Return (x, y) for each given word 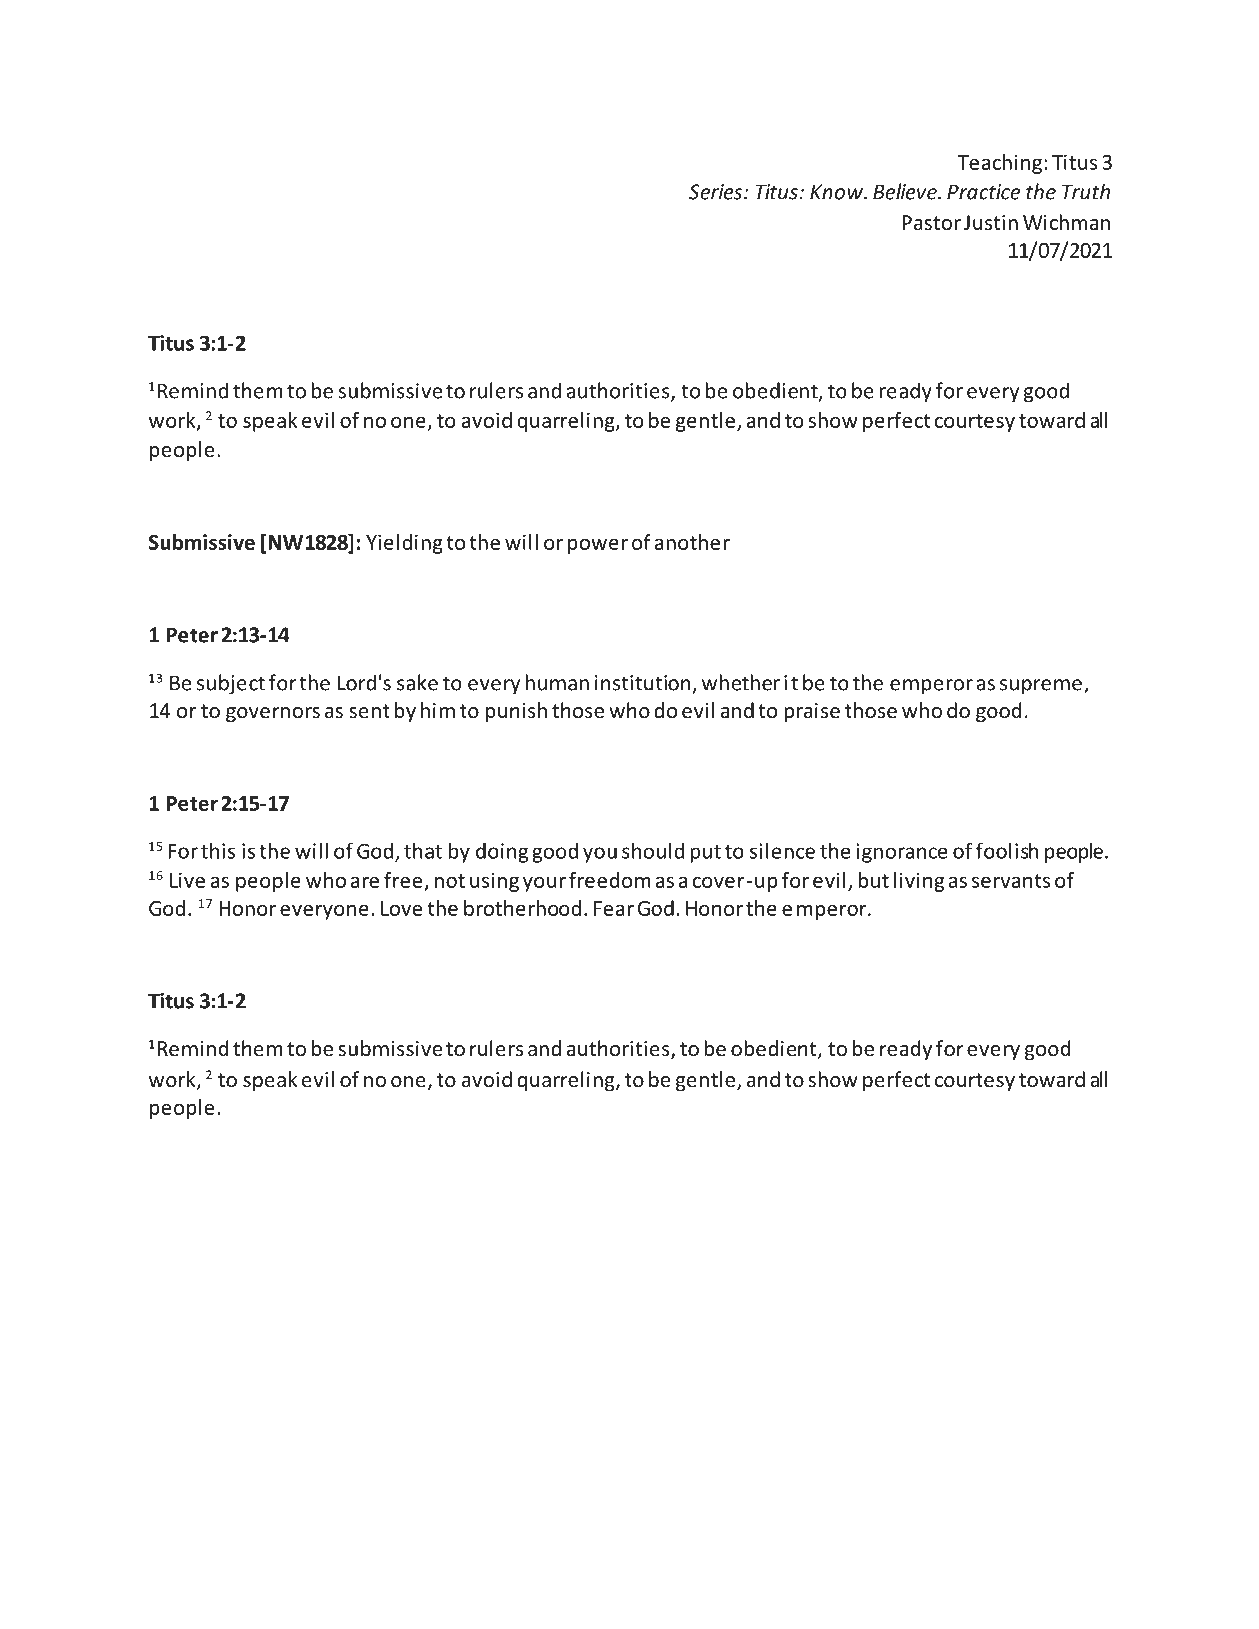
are (365, 882)
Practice (983, 192)
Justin (991, 222)
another (692, 542)
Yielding (404, 544)
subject (231, 684)
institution (643, 683)
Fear (614, 908)
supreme (1041, 687)
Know (837, 192)
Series (717, 192)
